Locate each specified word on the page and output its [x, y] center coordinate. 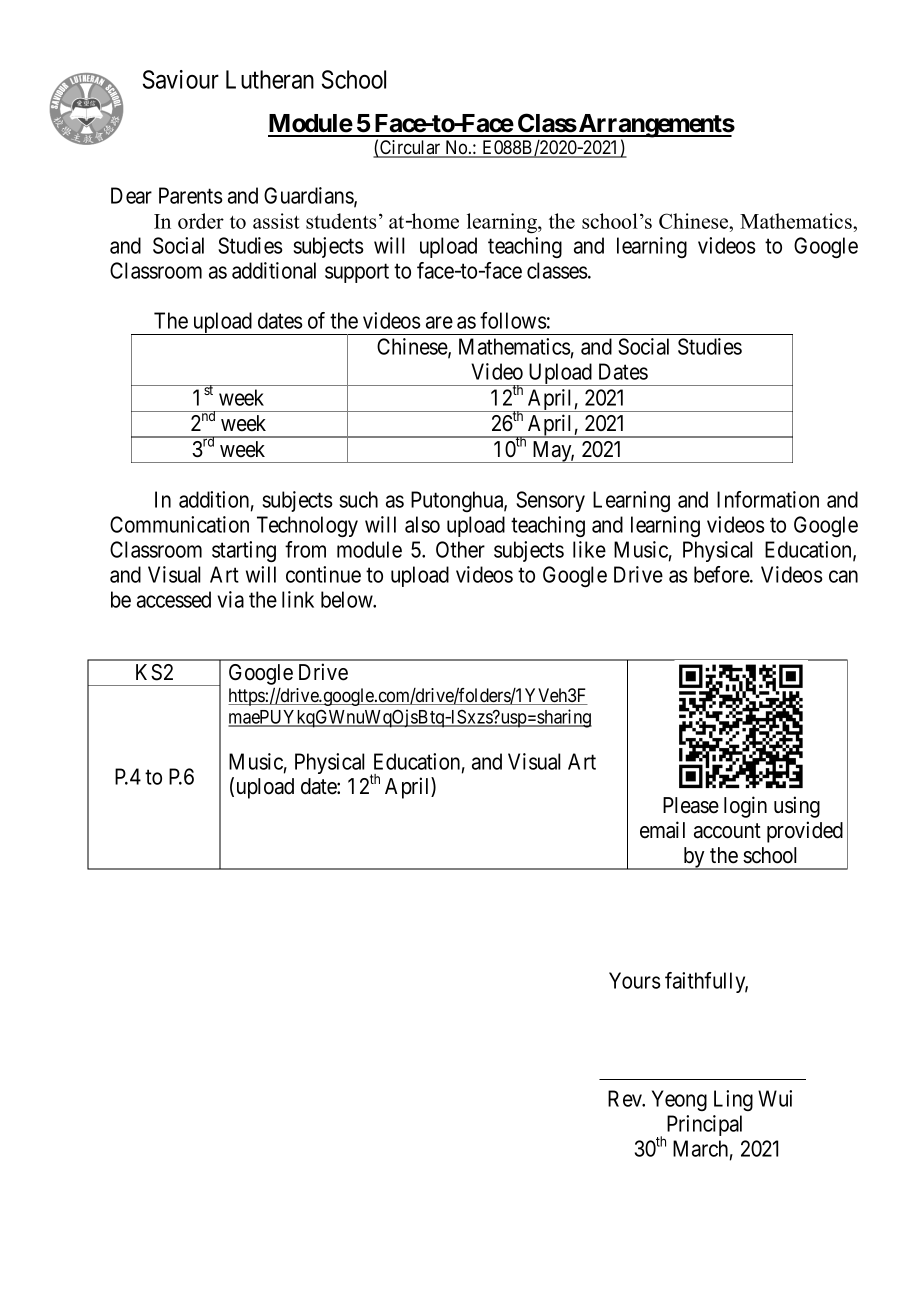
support [357, 273]
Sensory [550, 501]
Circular [410, 148]
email [662, 830]
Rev [626, 1098]
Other [460, 549]
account [727, 831]
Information [768, 499]
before [722, 574]
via [231, 599]
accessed [174, 599]
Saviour [181, 79]
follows [513, 320]
